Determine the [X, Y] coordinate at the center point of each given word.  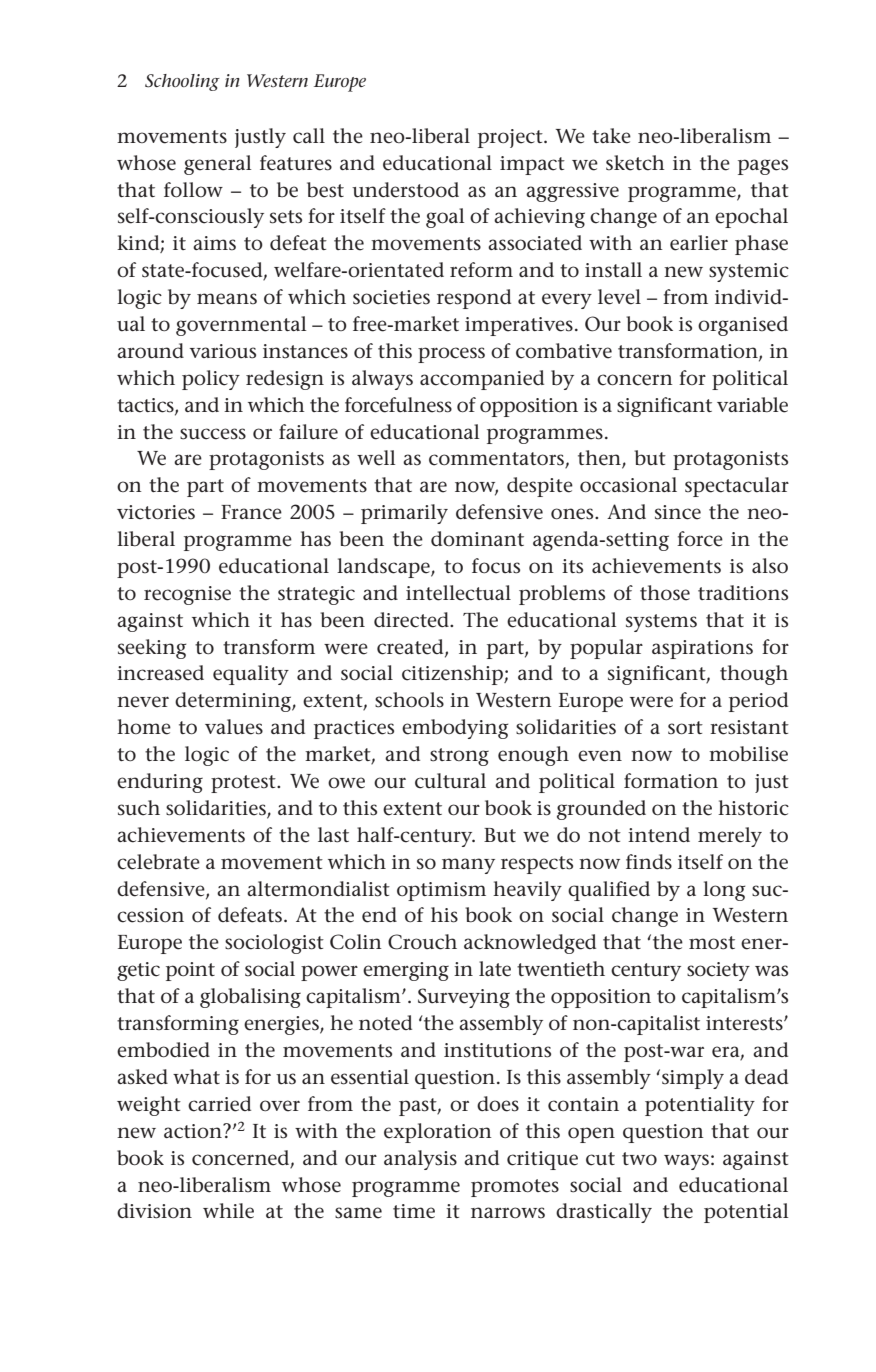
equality [251, 675]
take [611, 136]
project [511, 138]
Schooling [182, 82]
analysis [420, 1160]
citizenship [453, 675]
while [228, 1211]
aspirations [702, 649]
